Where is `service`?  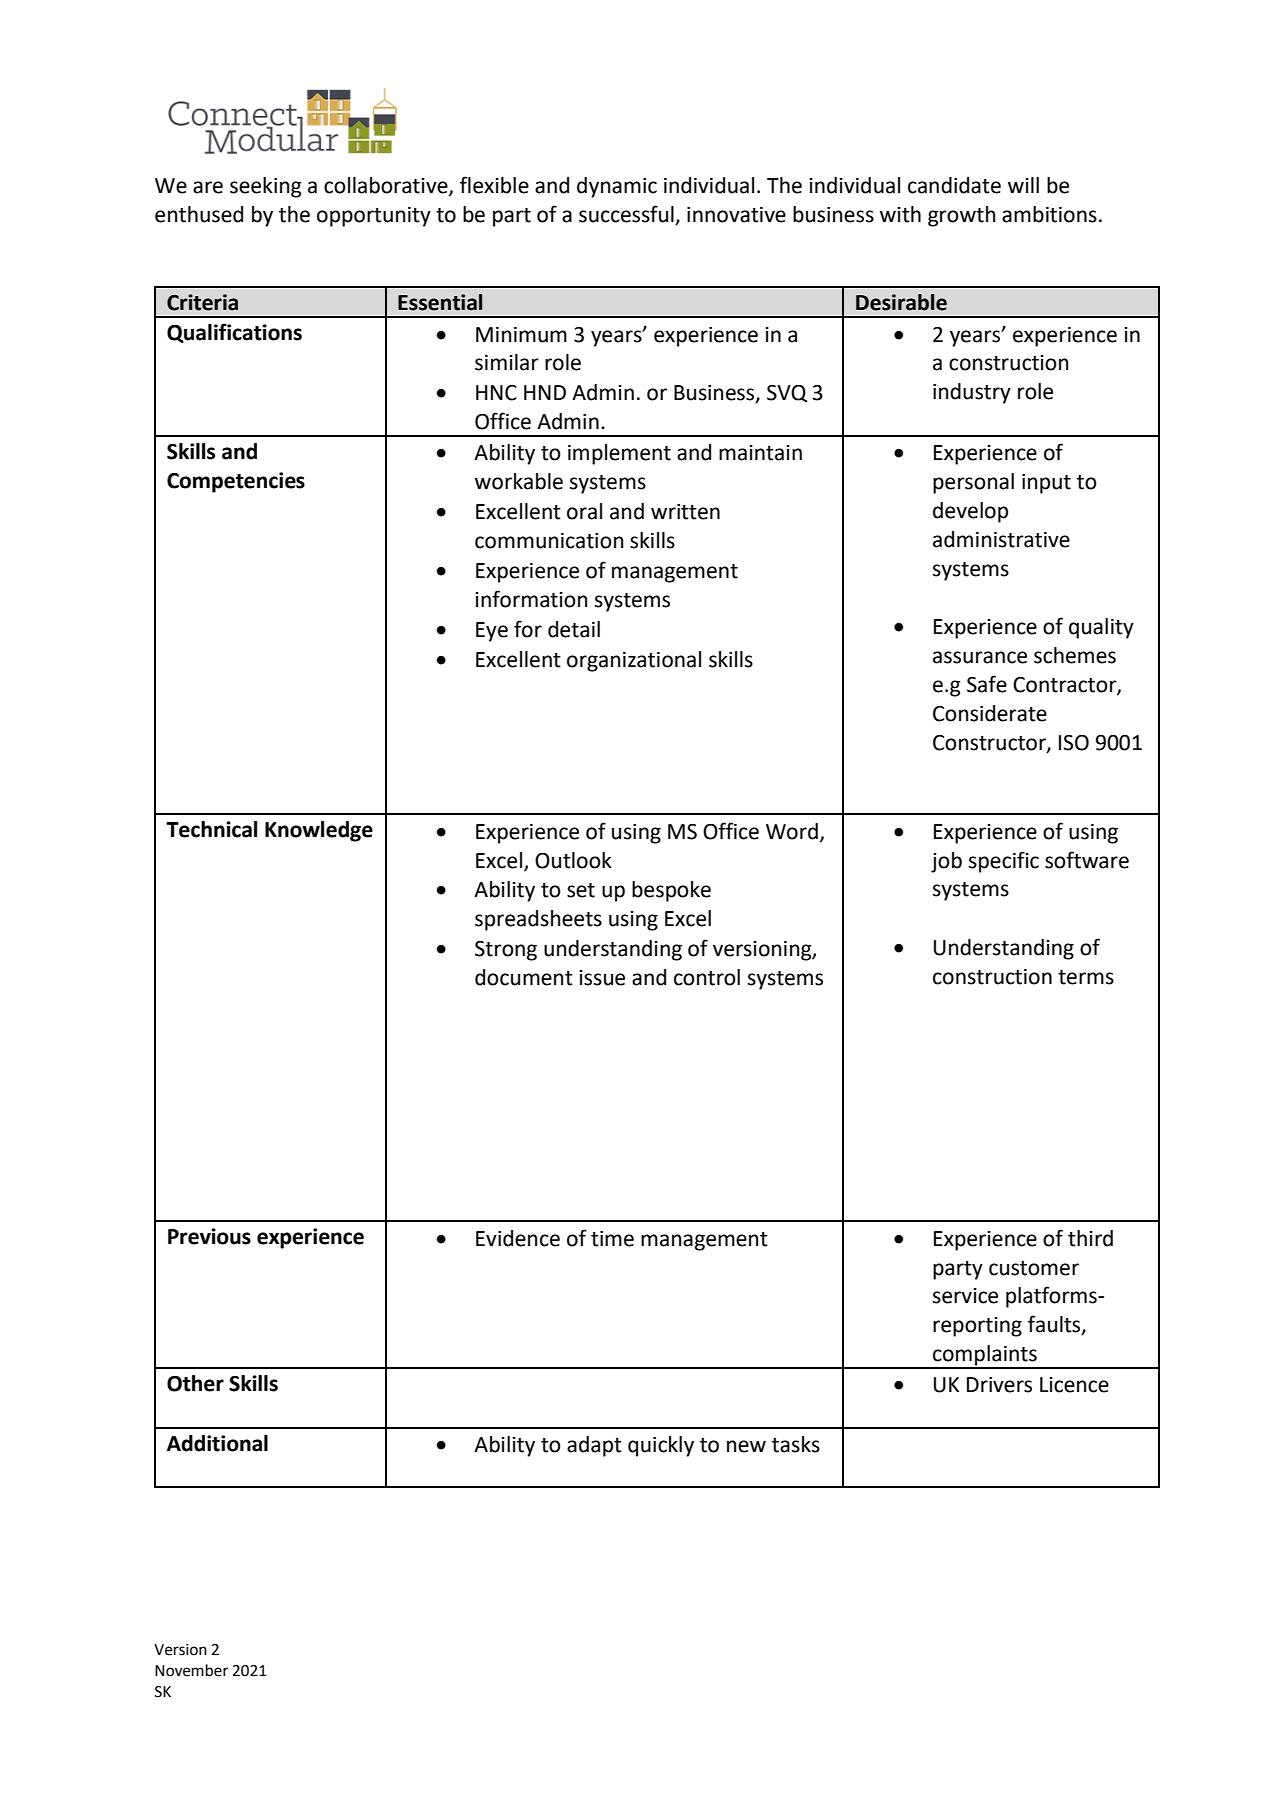
service is located at coordinates (965, 1296).
